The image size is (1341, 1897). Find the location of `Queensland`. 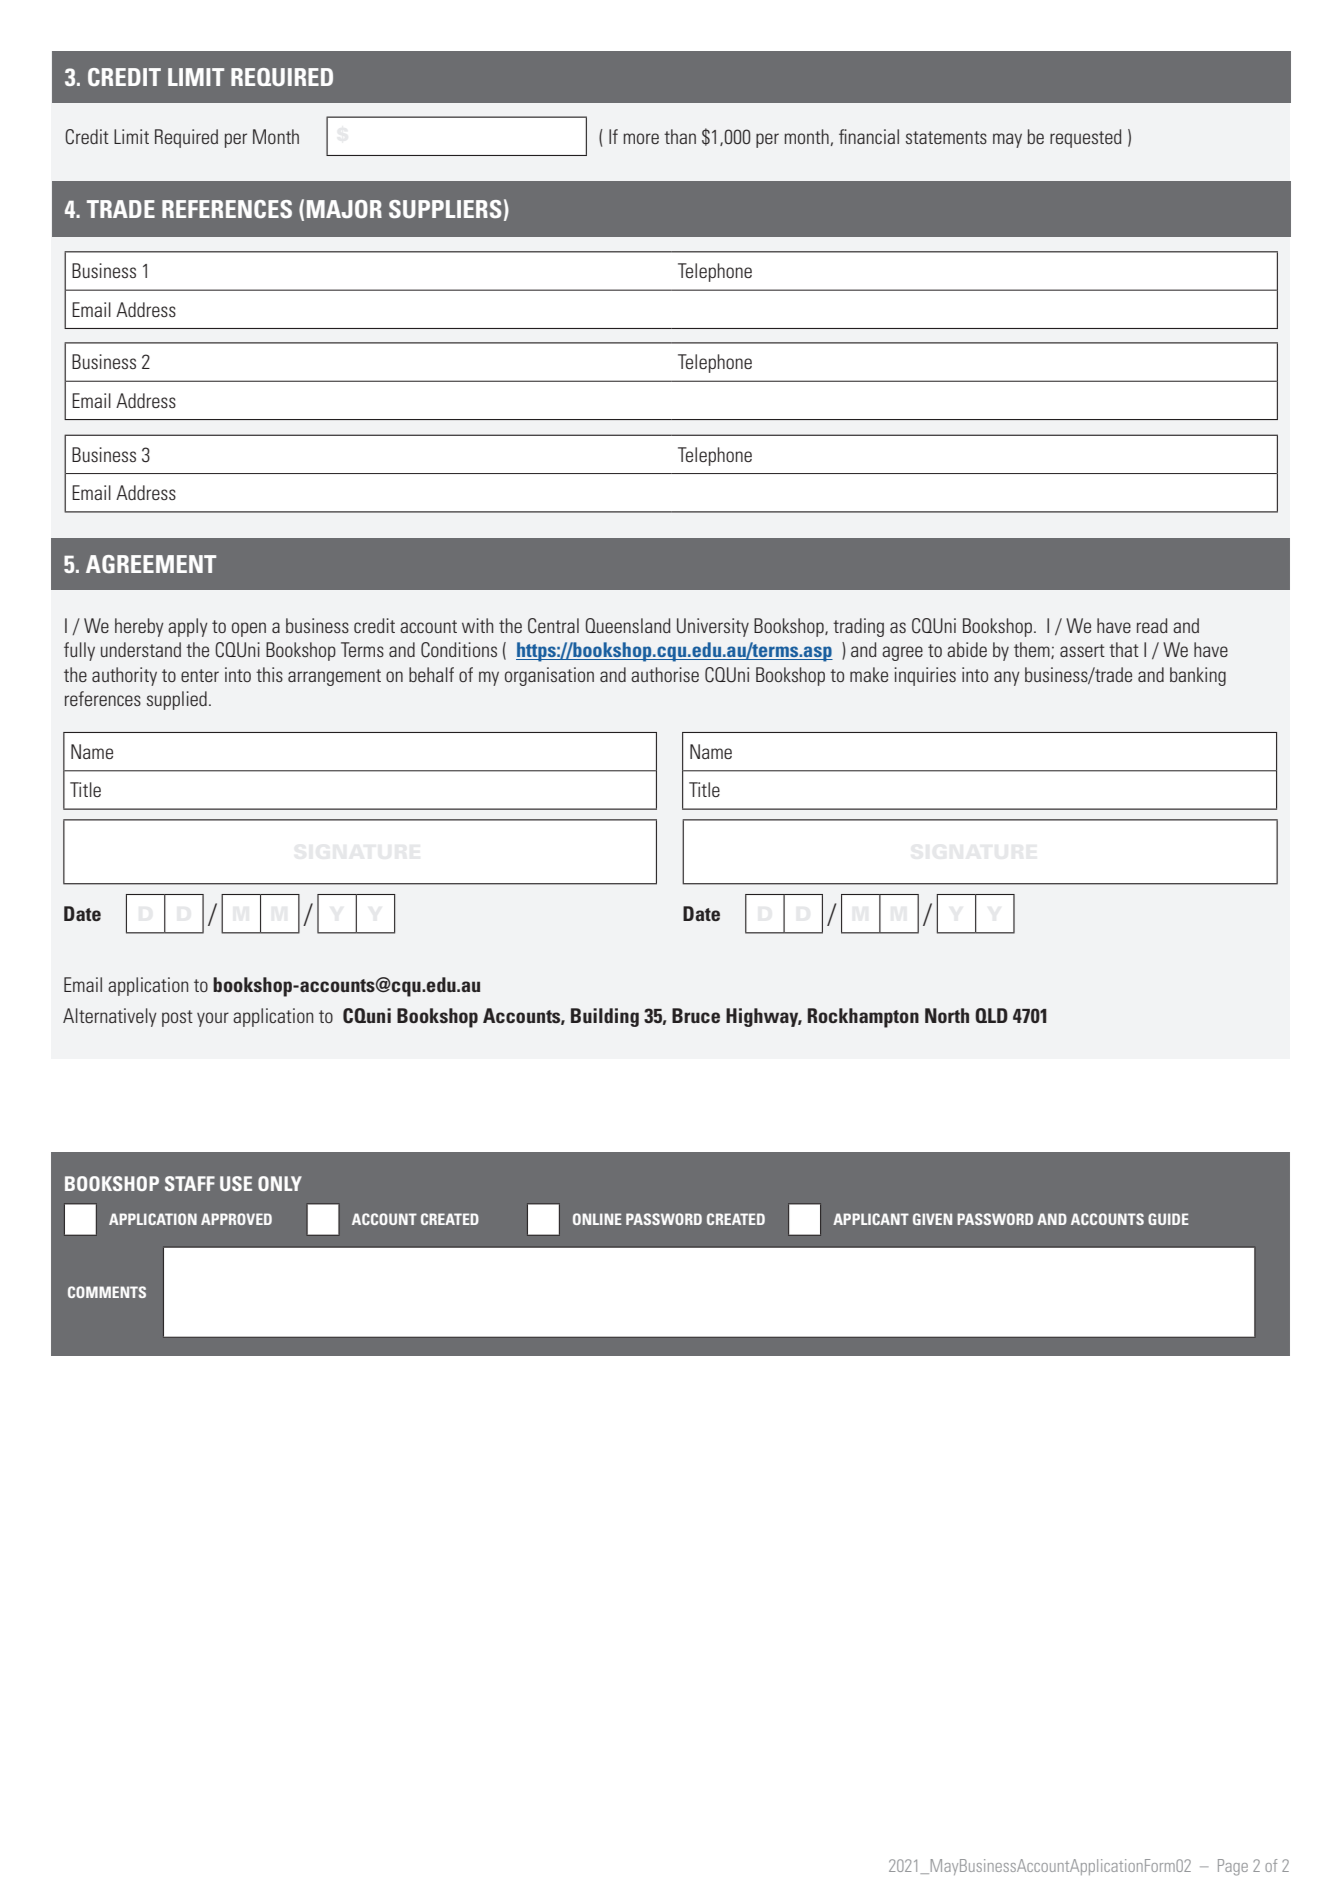

Queensland is located at coordinates (628, 625).
